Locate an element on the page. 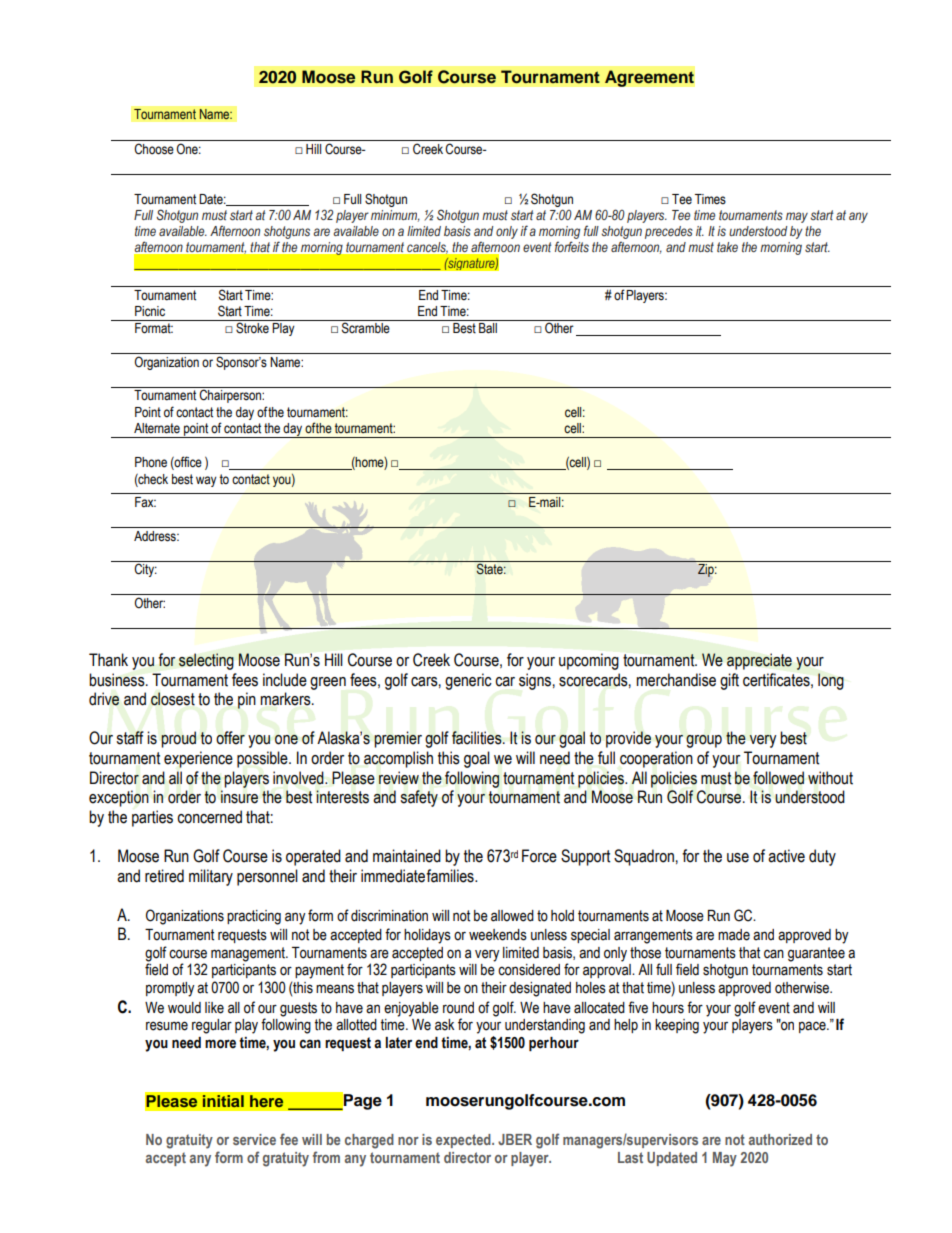 Image resolution: width=952 pixels, height=1233 pixels. Agreement is located at coordinates (649, 78).
